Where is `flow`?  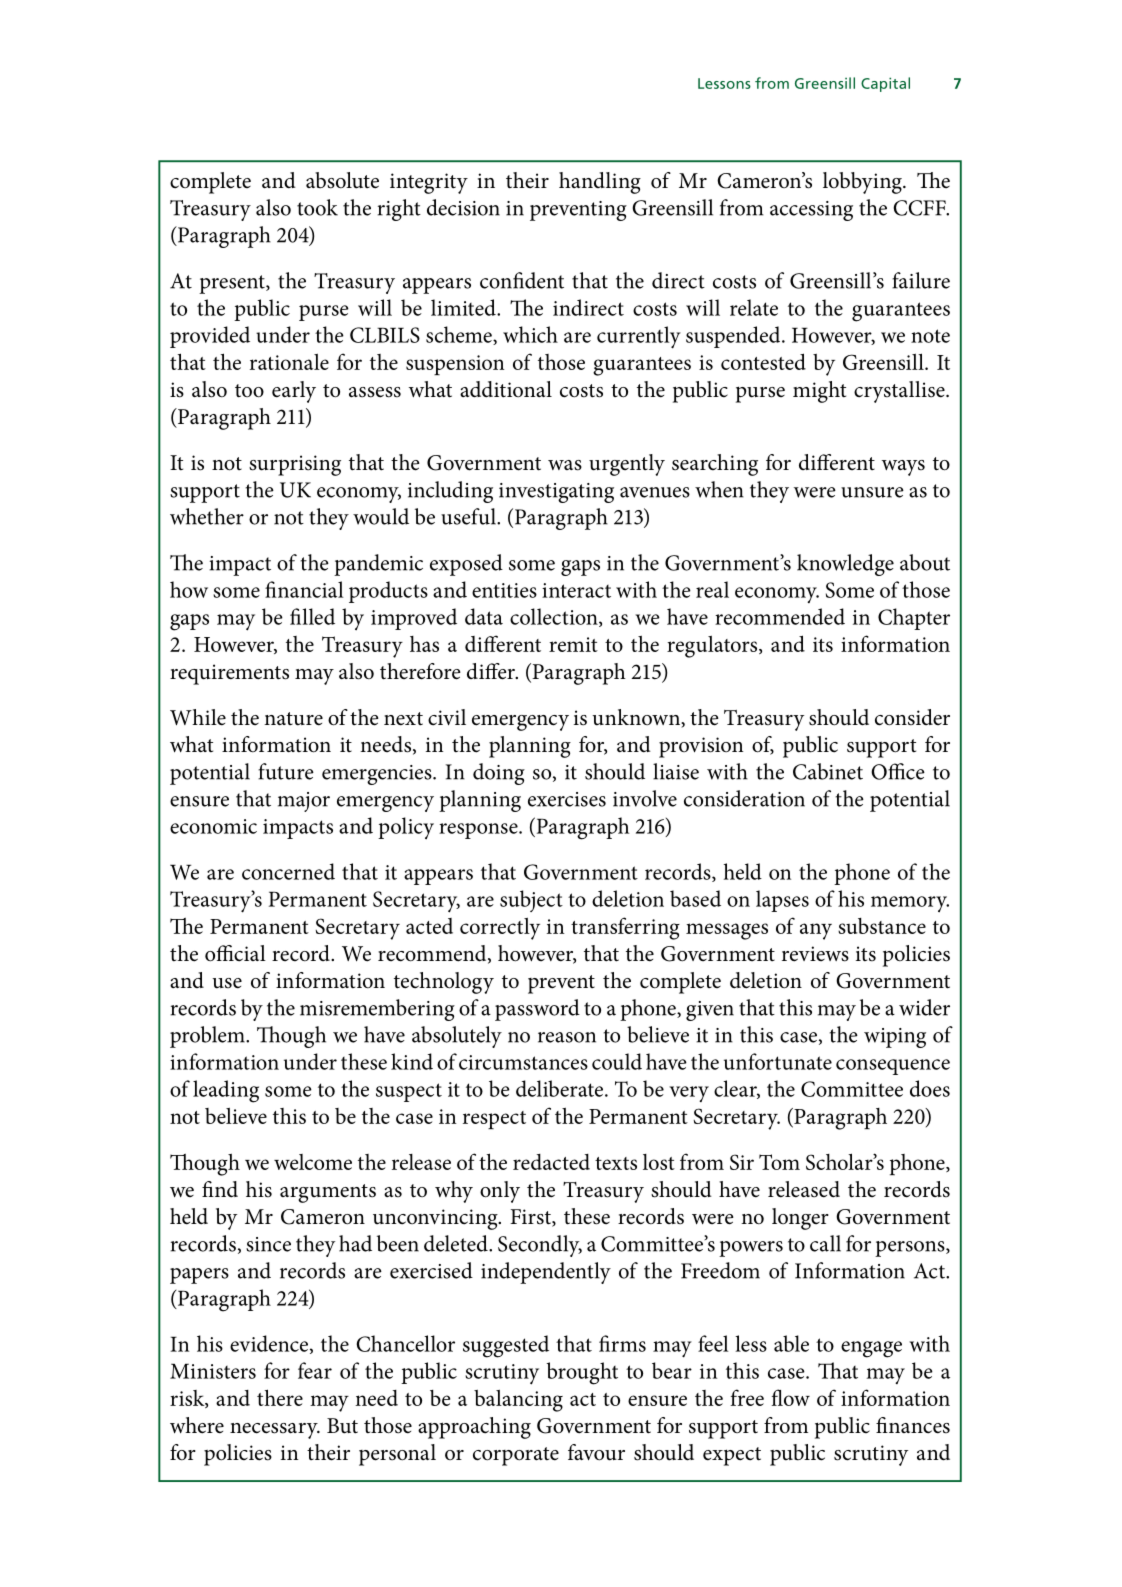
flow is located at coordinates (791, 1397).
